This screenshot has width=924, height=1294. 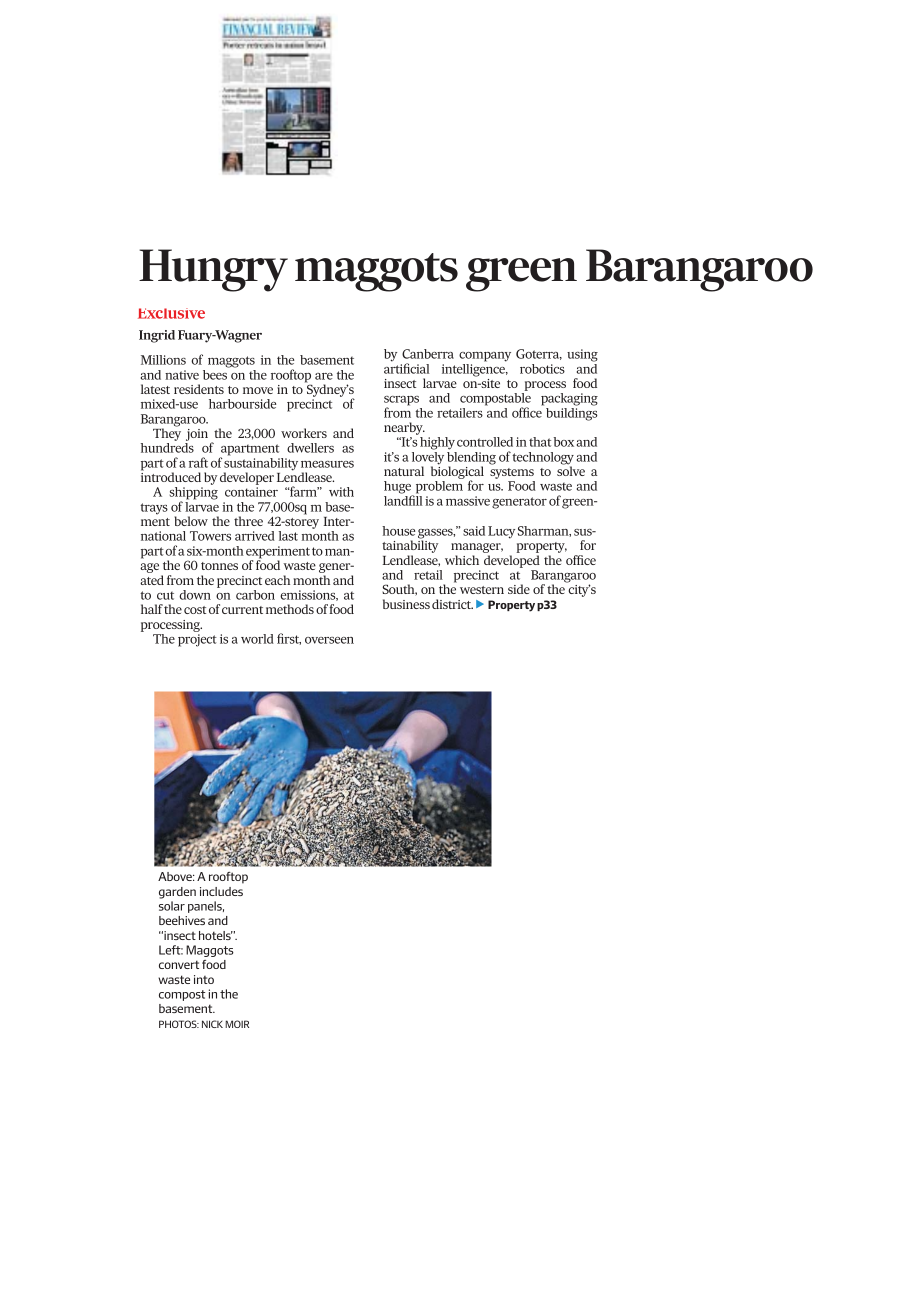 I want to click on district, so click(x=452, y=604).
